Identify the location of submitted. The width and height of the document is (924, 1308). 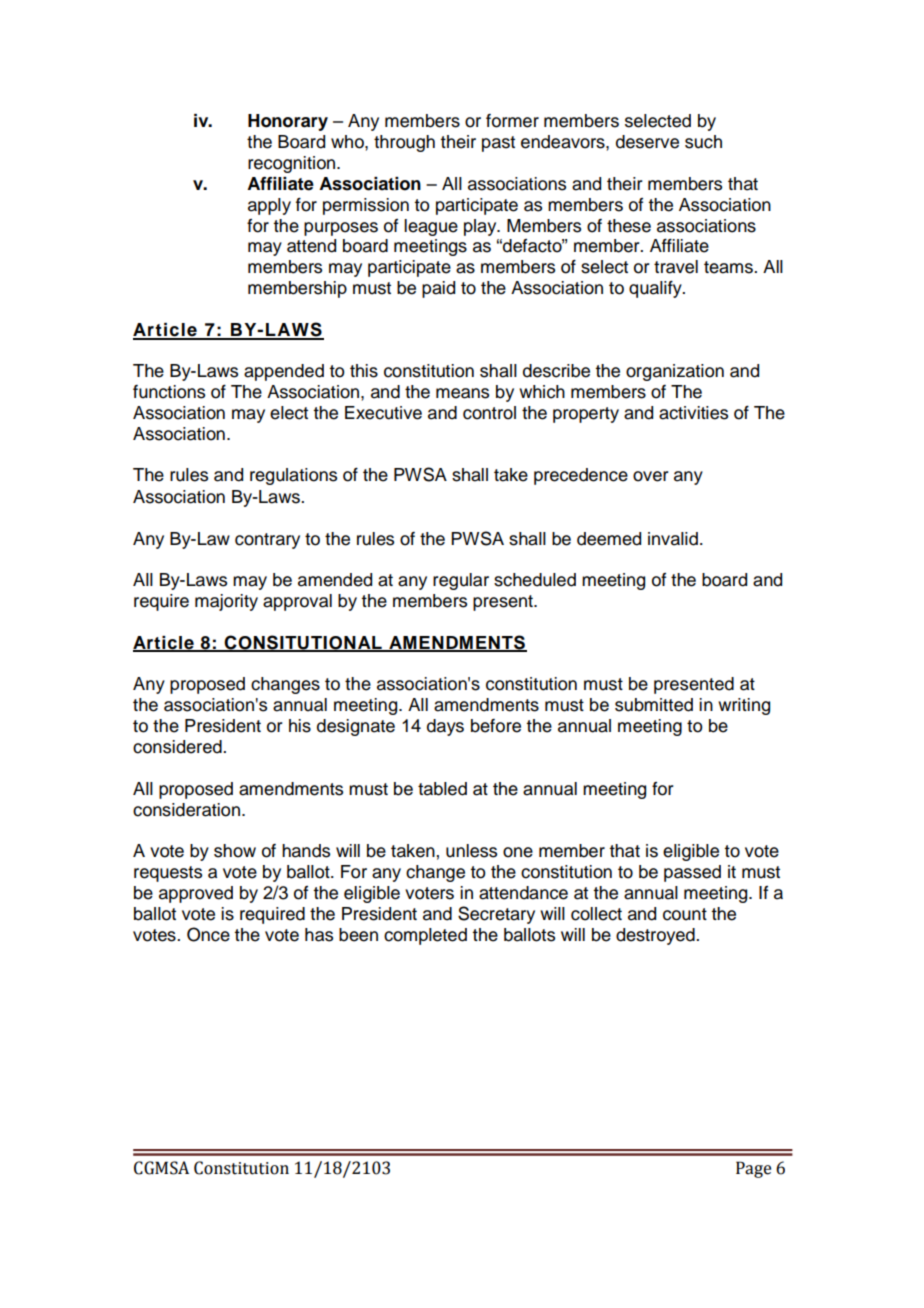
(654, 705).
